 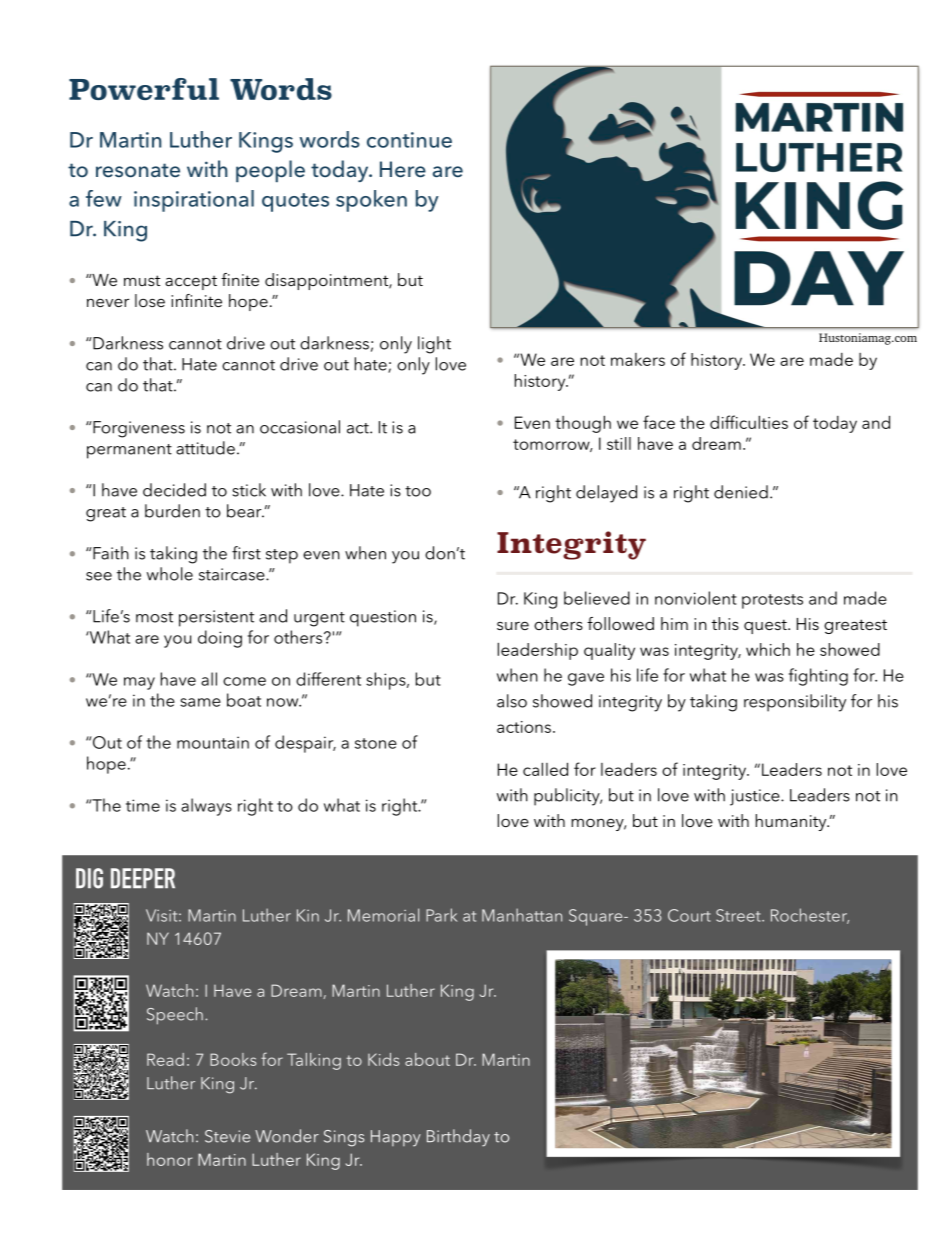 What do you see at coordinates (741, 492) in the screenshot?
I see `denied` at bounding box center [741, 492].
